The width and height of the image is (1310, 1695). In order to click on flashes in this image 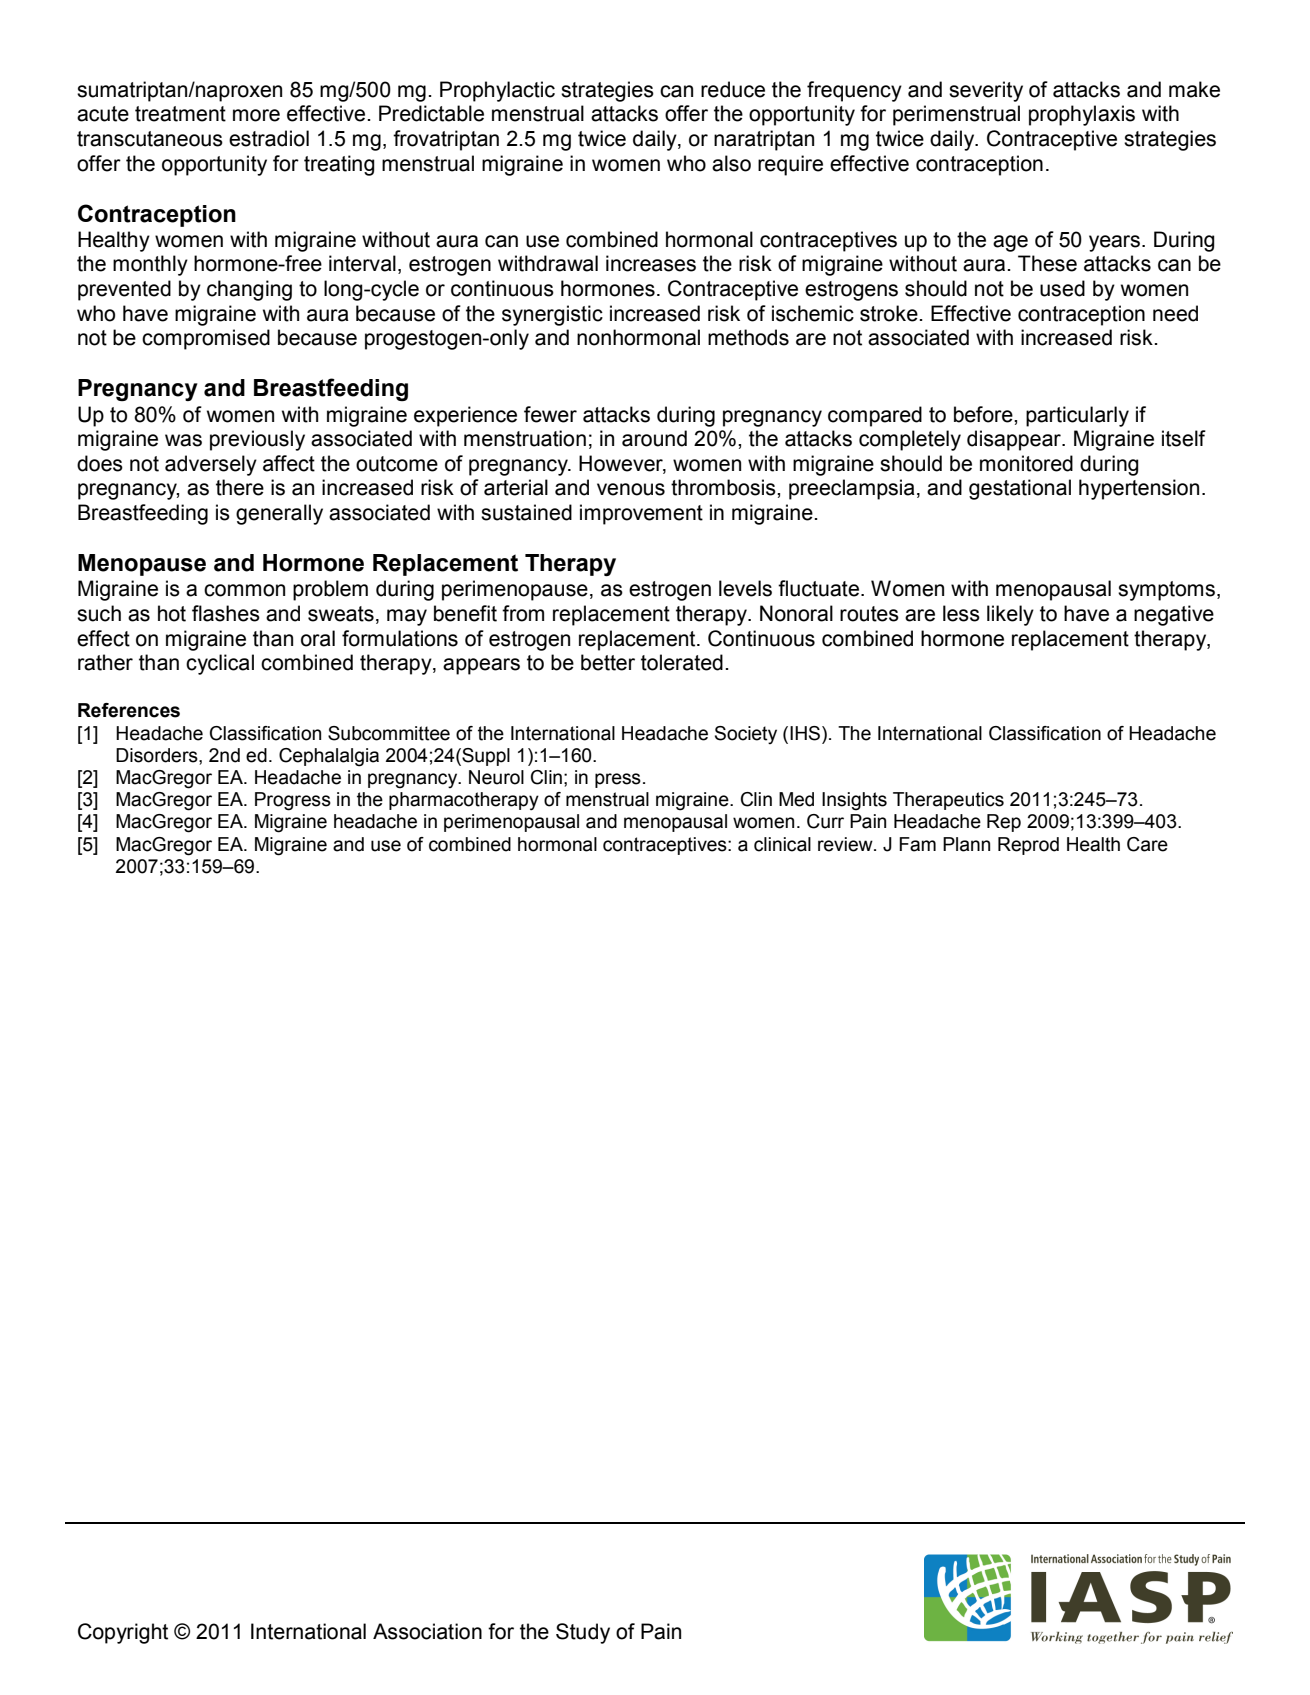, I will do `click(226, 613)`.
